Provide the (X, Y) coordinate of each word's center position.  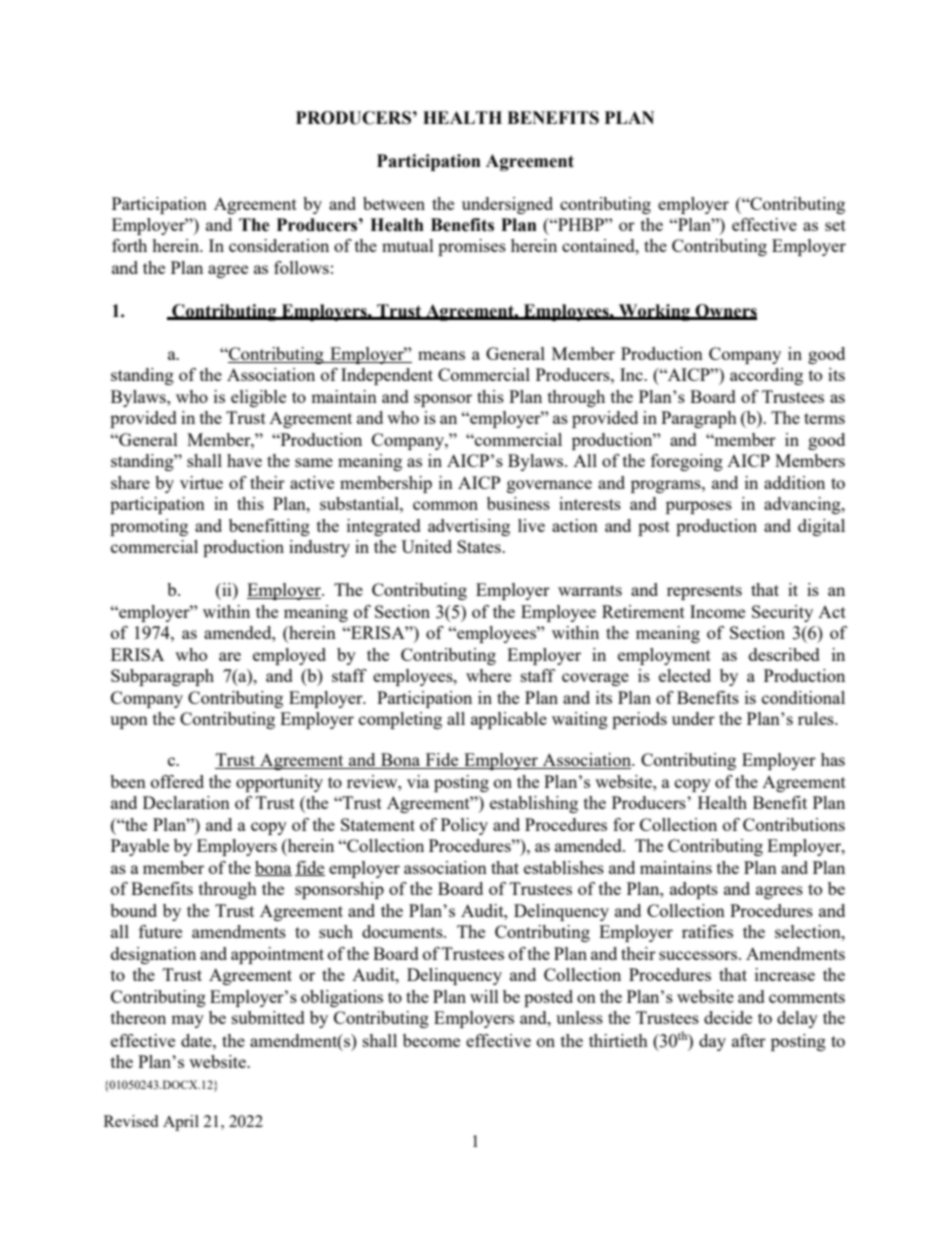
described (784, 654)
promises (472, 247)
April (181, 1123)
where (488, 675)
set (835, 225)
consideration (279, 245)
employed (289, 656)
